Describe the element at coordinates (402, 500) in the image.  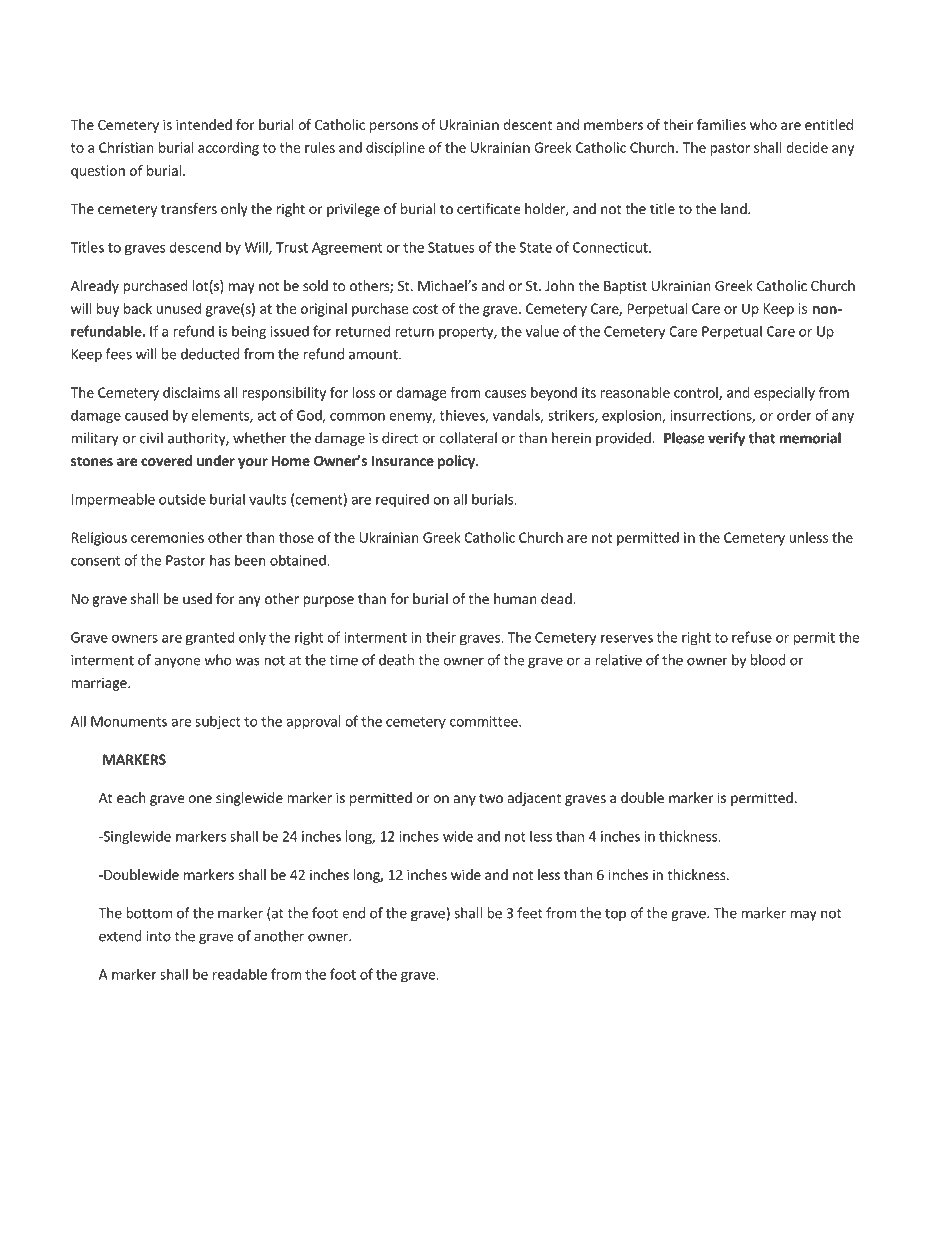
I see `required` at that location.
